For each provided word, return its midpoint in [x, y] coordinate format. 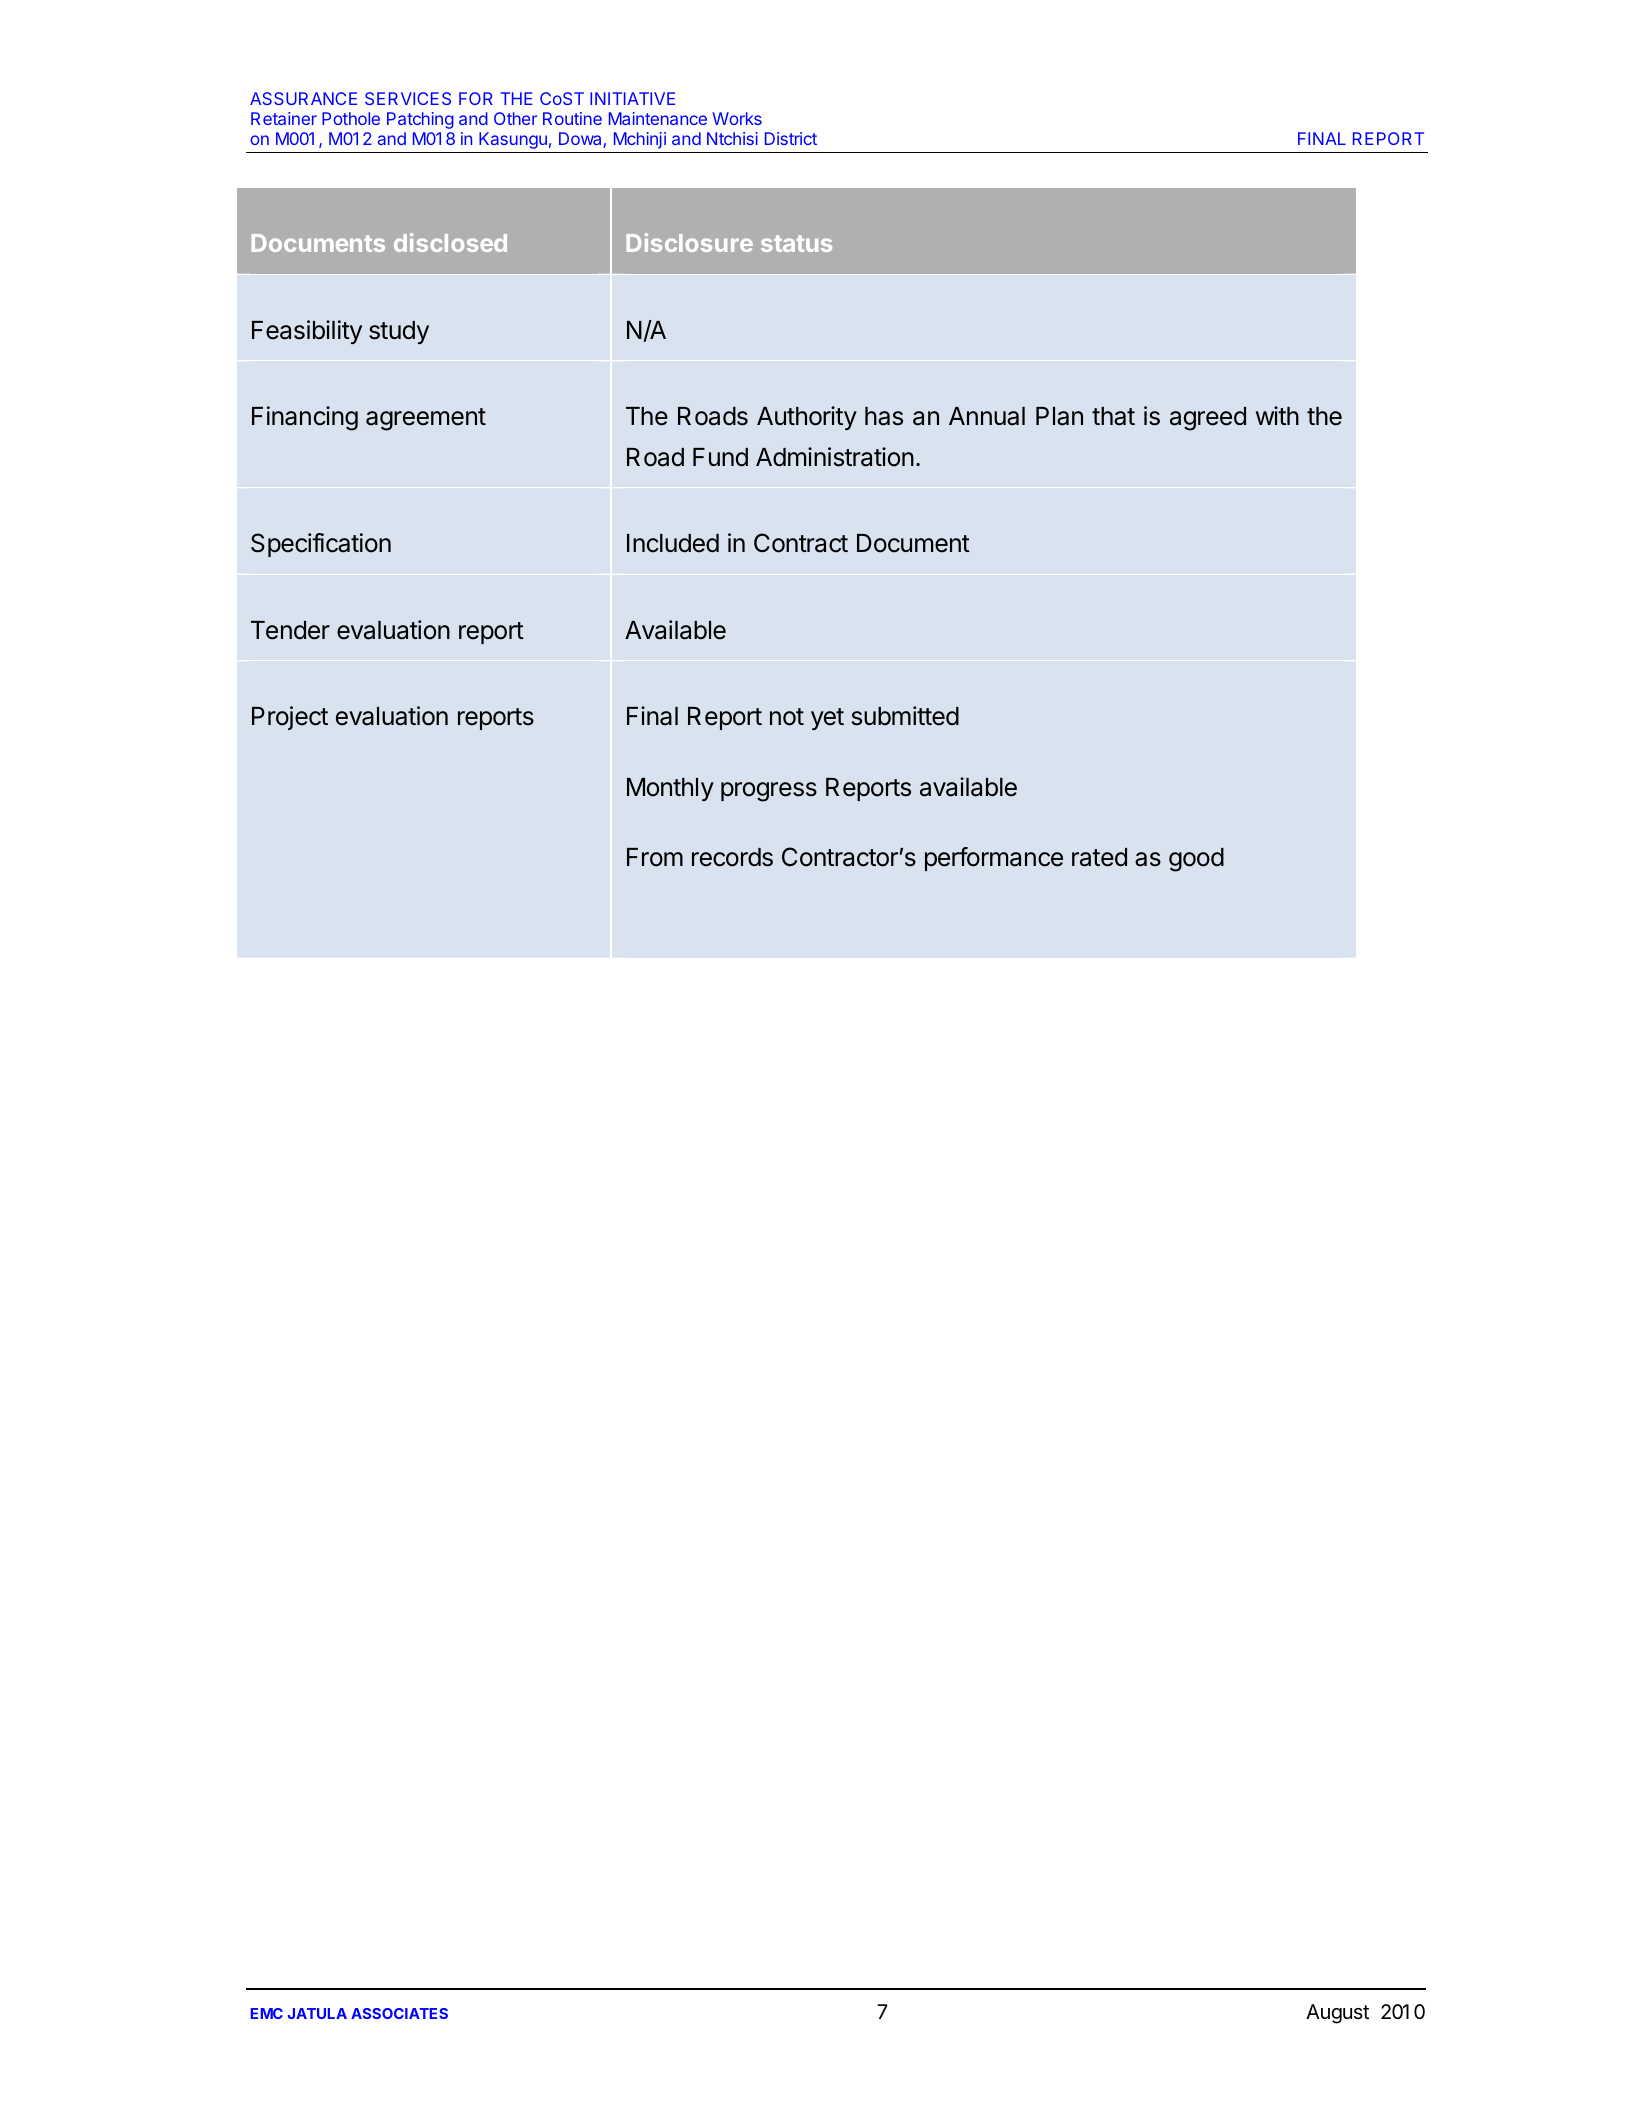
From [655, 857]
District [791, 138]
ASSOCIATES [399, 2013]
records [732, 857]
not [787, 717]
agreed [1208, 419]
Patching [420, 120]
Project [290, 718]
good [1196, 860]
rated [1099, 857]
